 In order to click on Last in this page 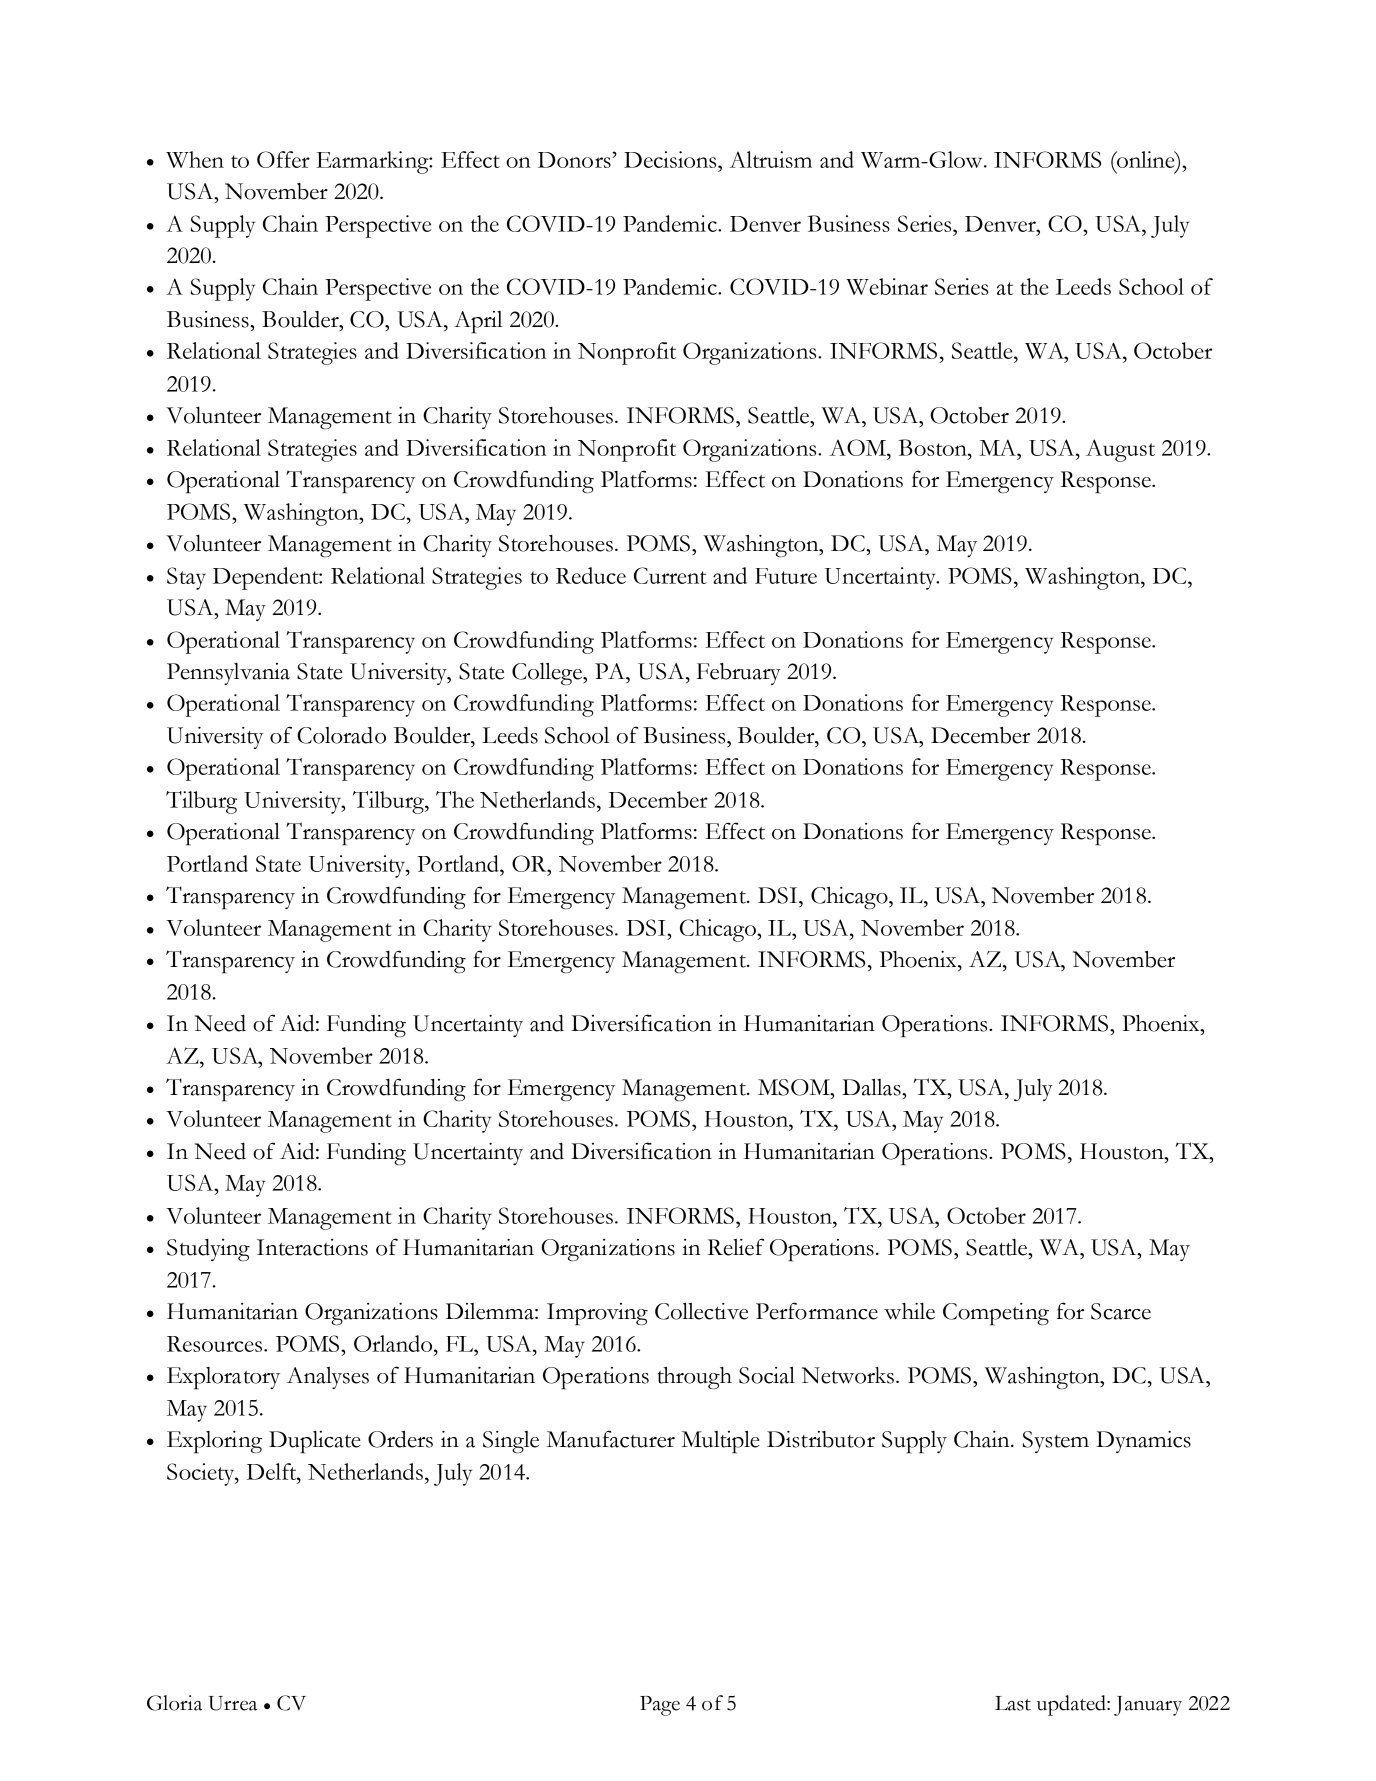, I will do `click(1013, 1703)`.
